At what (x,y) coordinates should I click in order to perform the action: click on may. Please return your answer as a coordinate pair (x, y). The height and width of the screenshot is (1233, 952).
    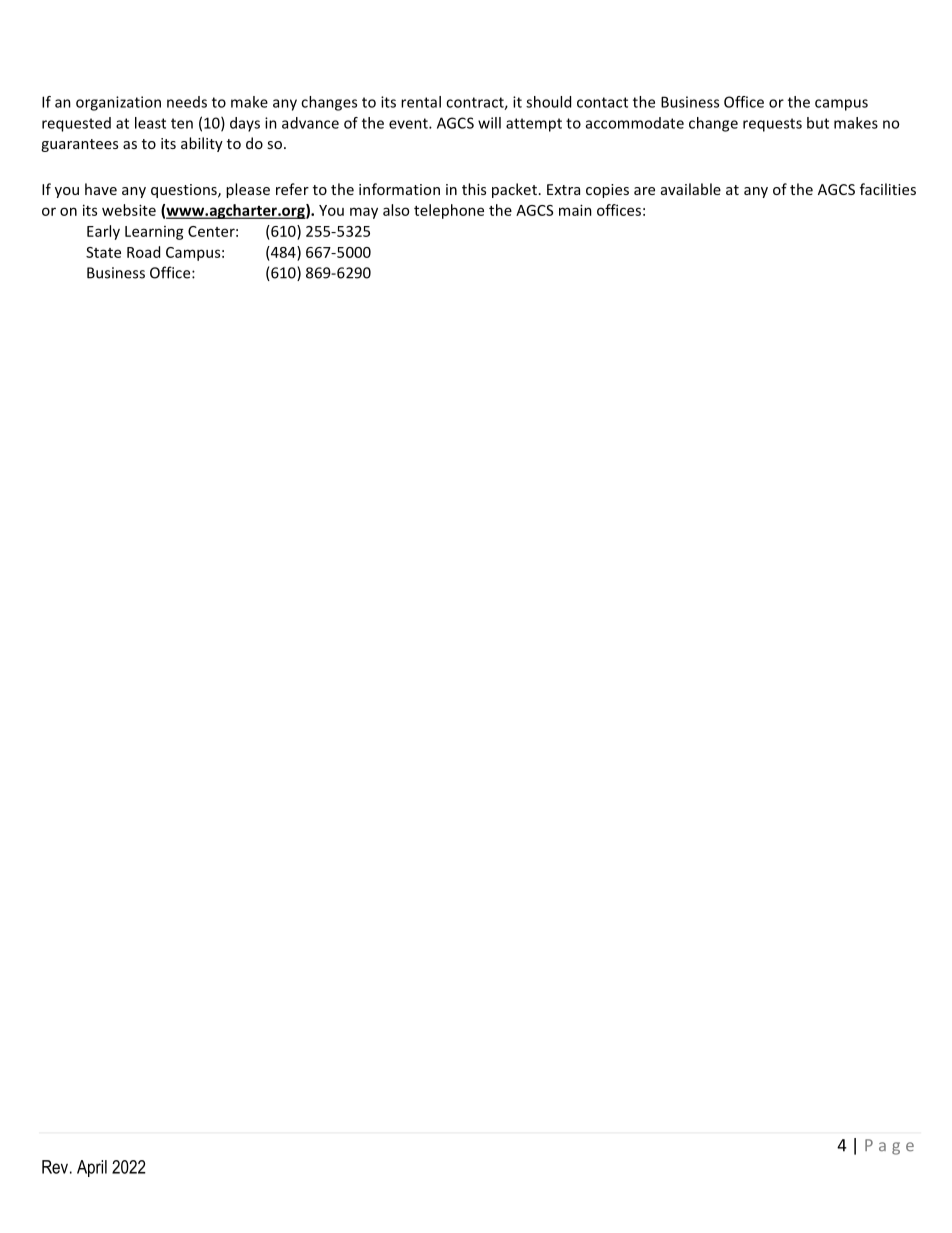
    Looking at the image, I should click on (364, 213).
